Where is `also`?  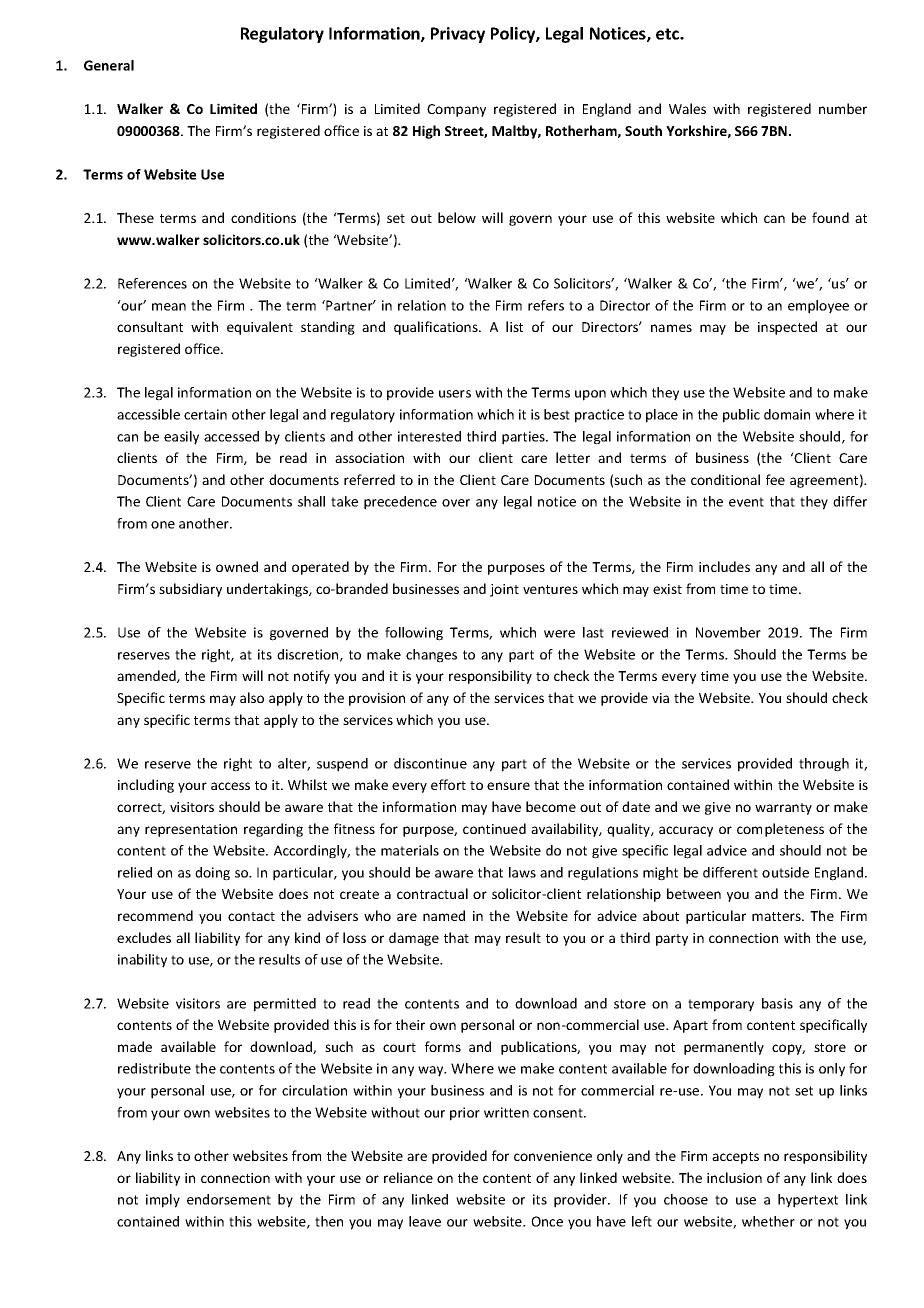
also is located at coordinates (252, 697).
